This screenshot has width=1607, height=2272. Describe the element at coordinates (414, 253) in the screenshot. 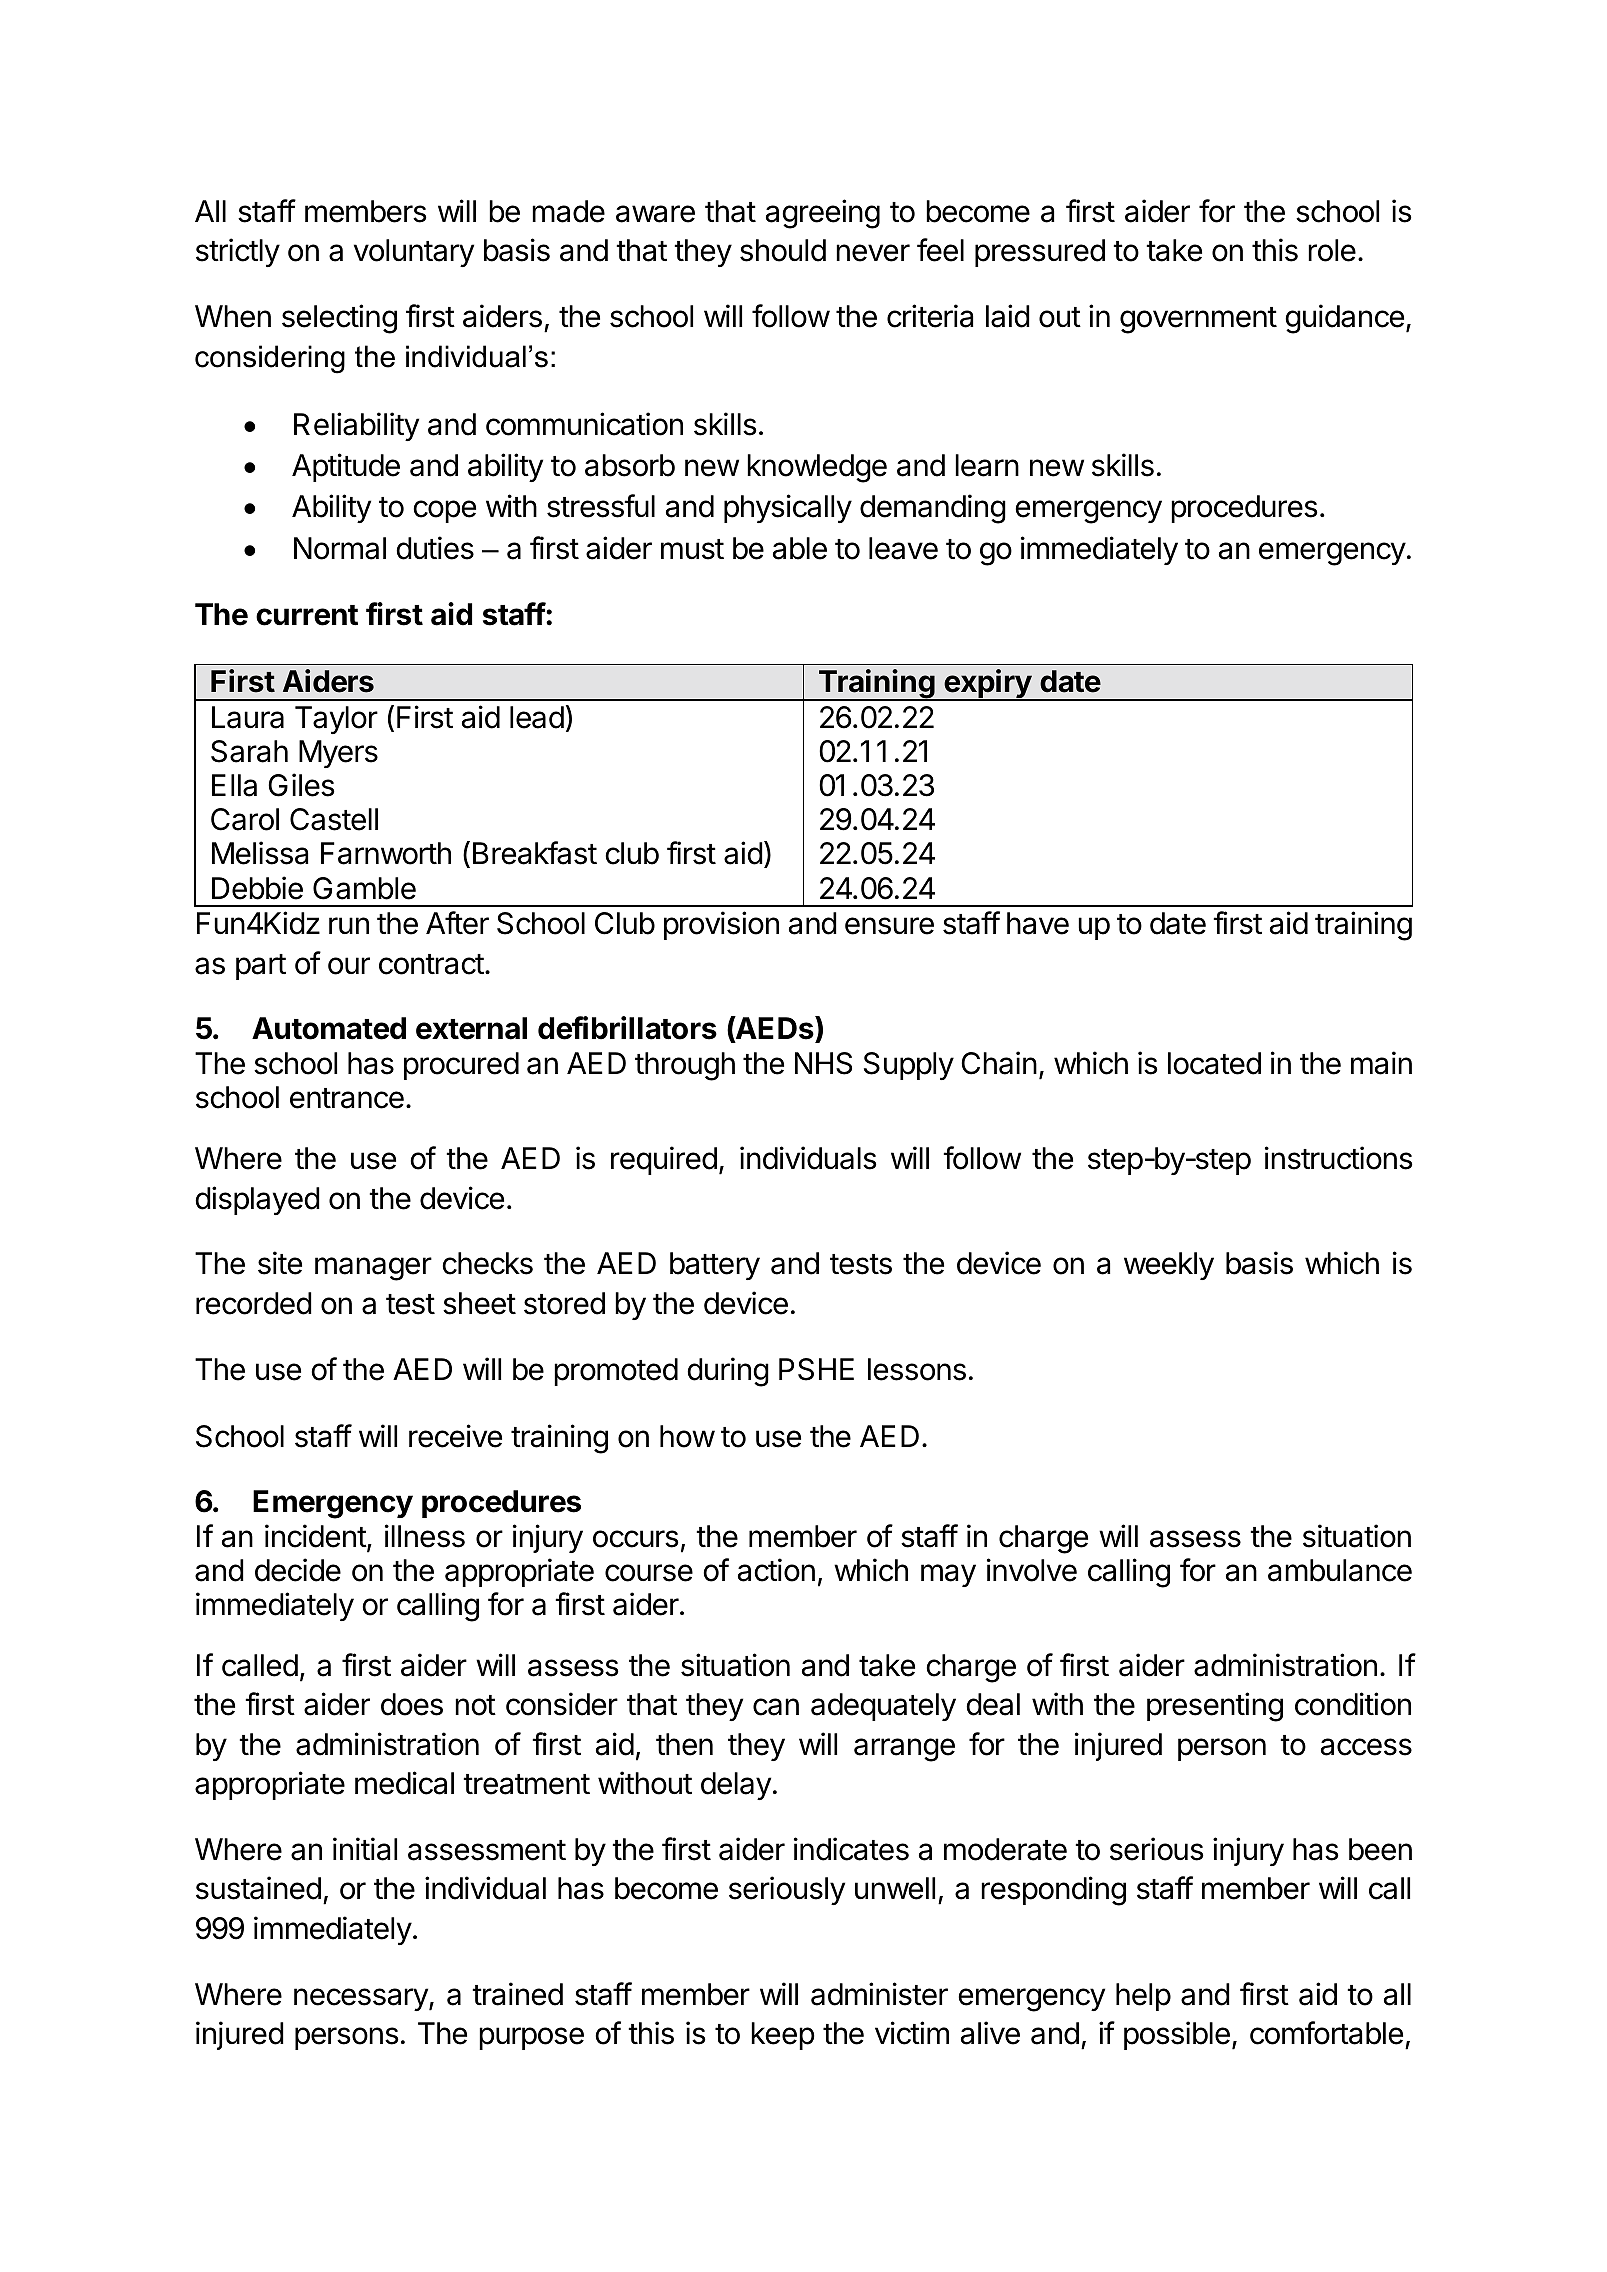

I see `voluntary` at that location.
